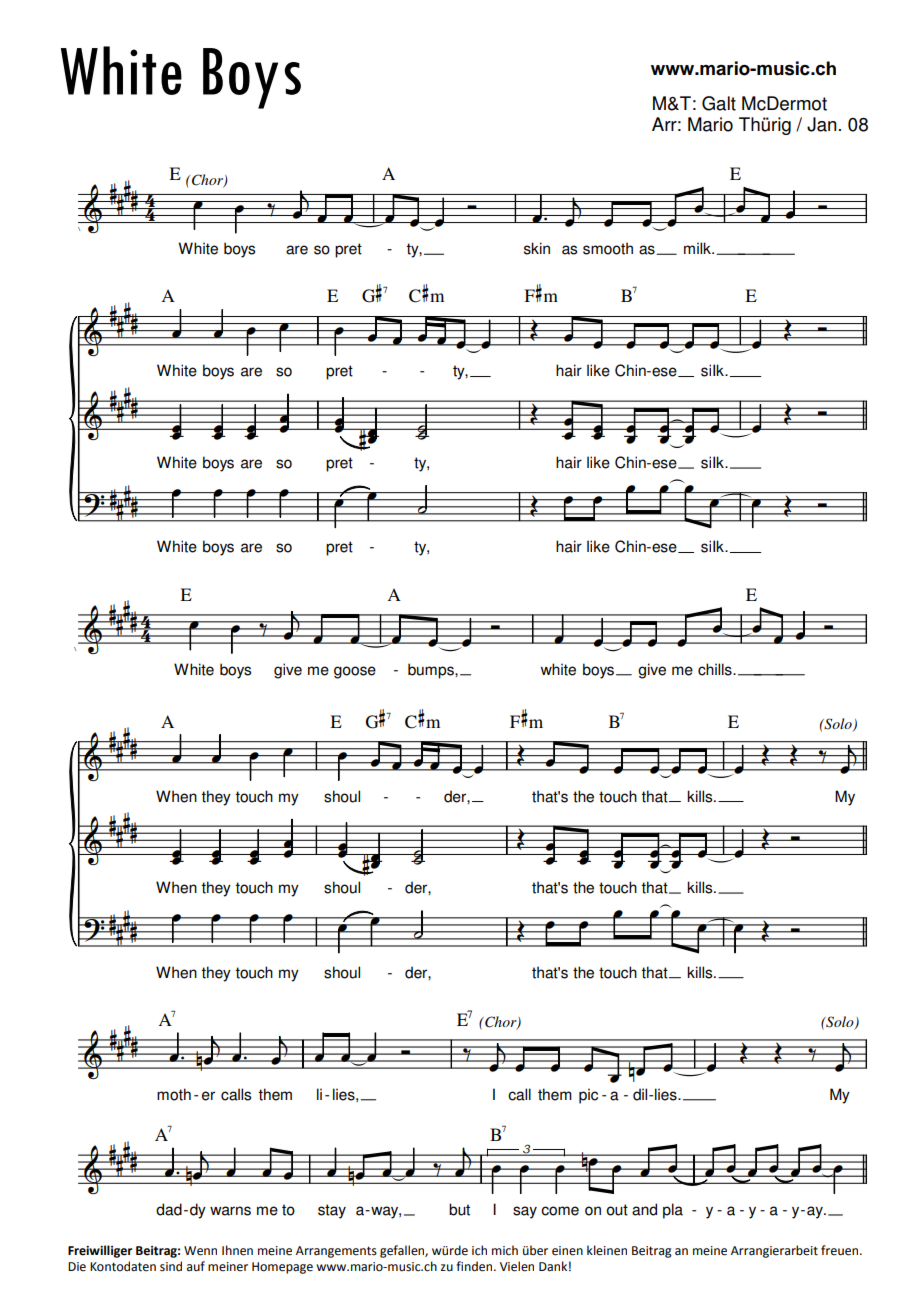 This screenshot has width=924, height=1308. Describe the element at coordinates (588, 1096) in the screenshot. I see `pic` at that location.
